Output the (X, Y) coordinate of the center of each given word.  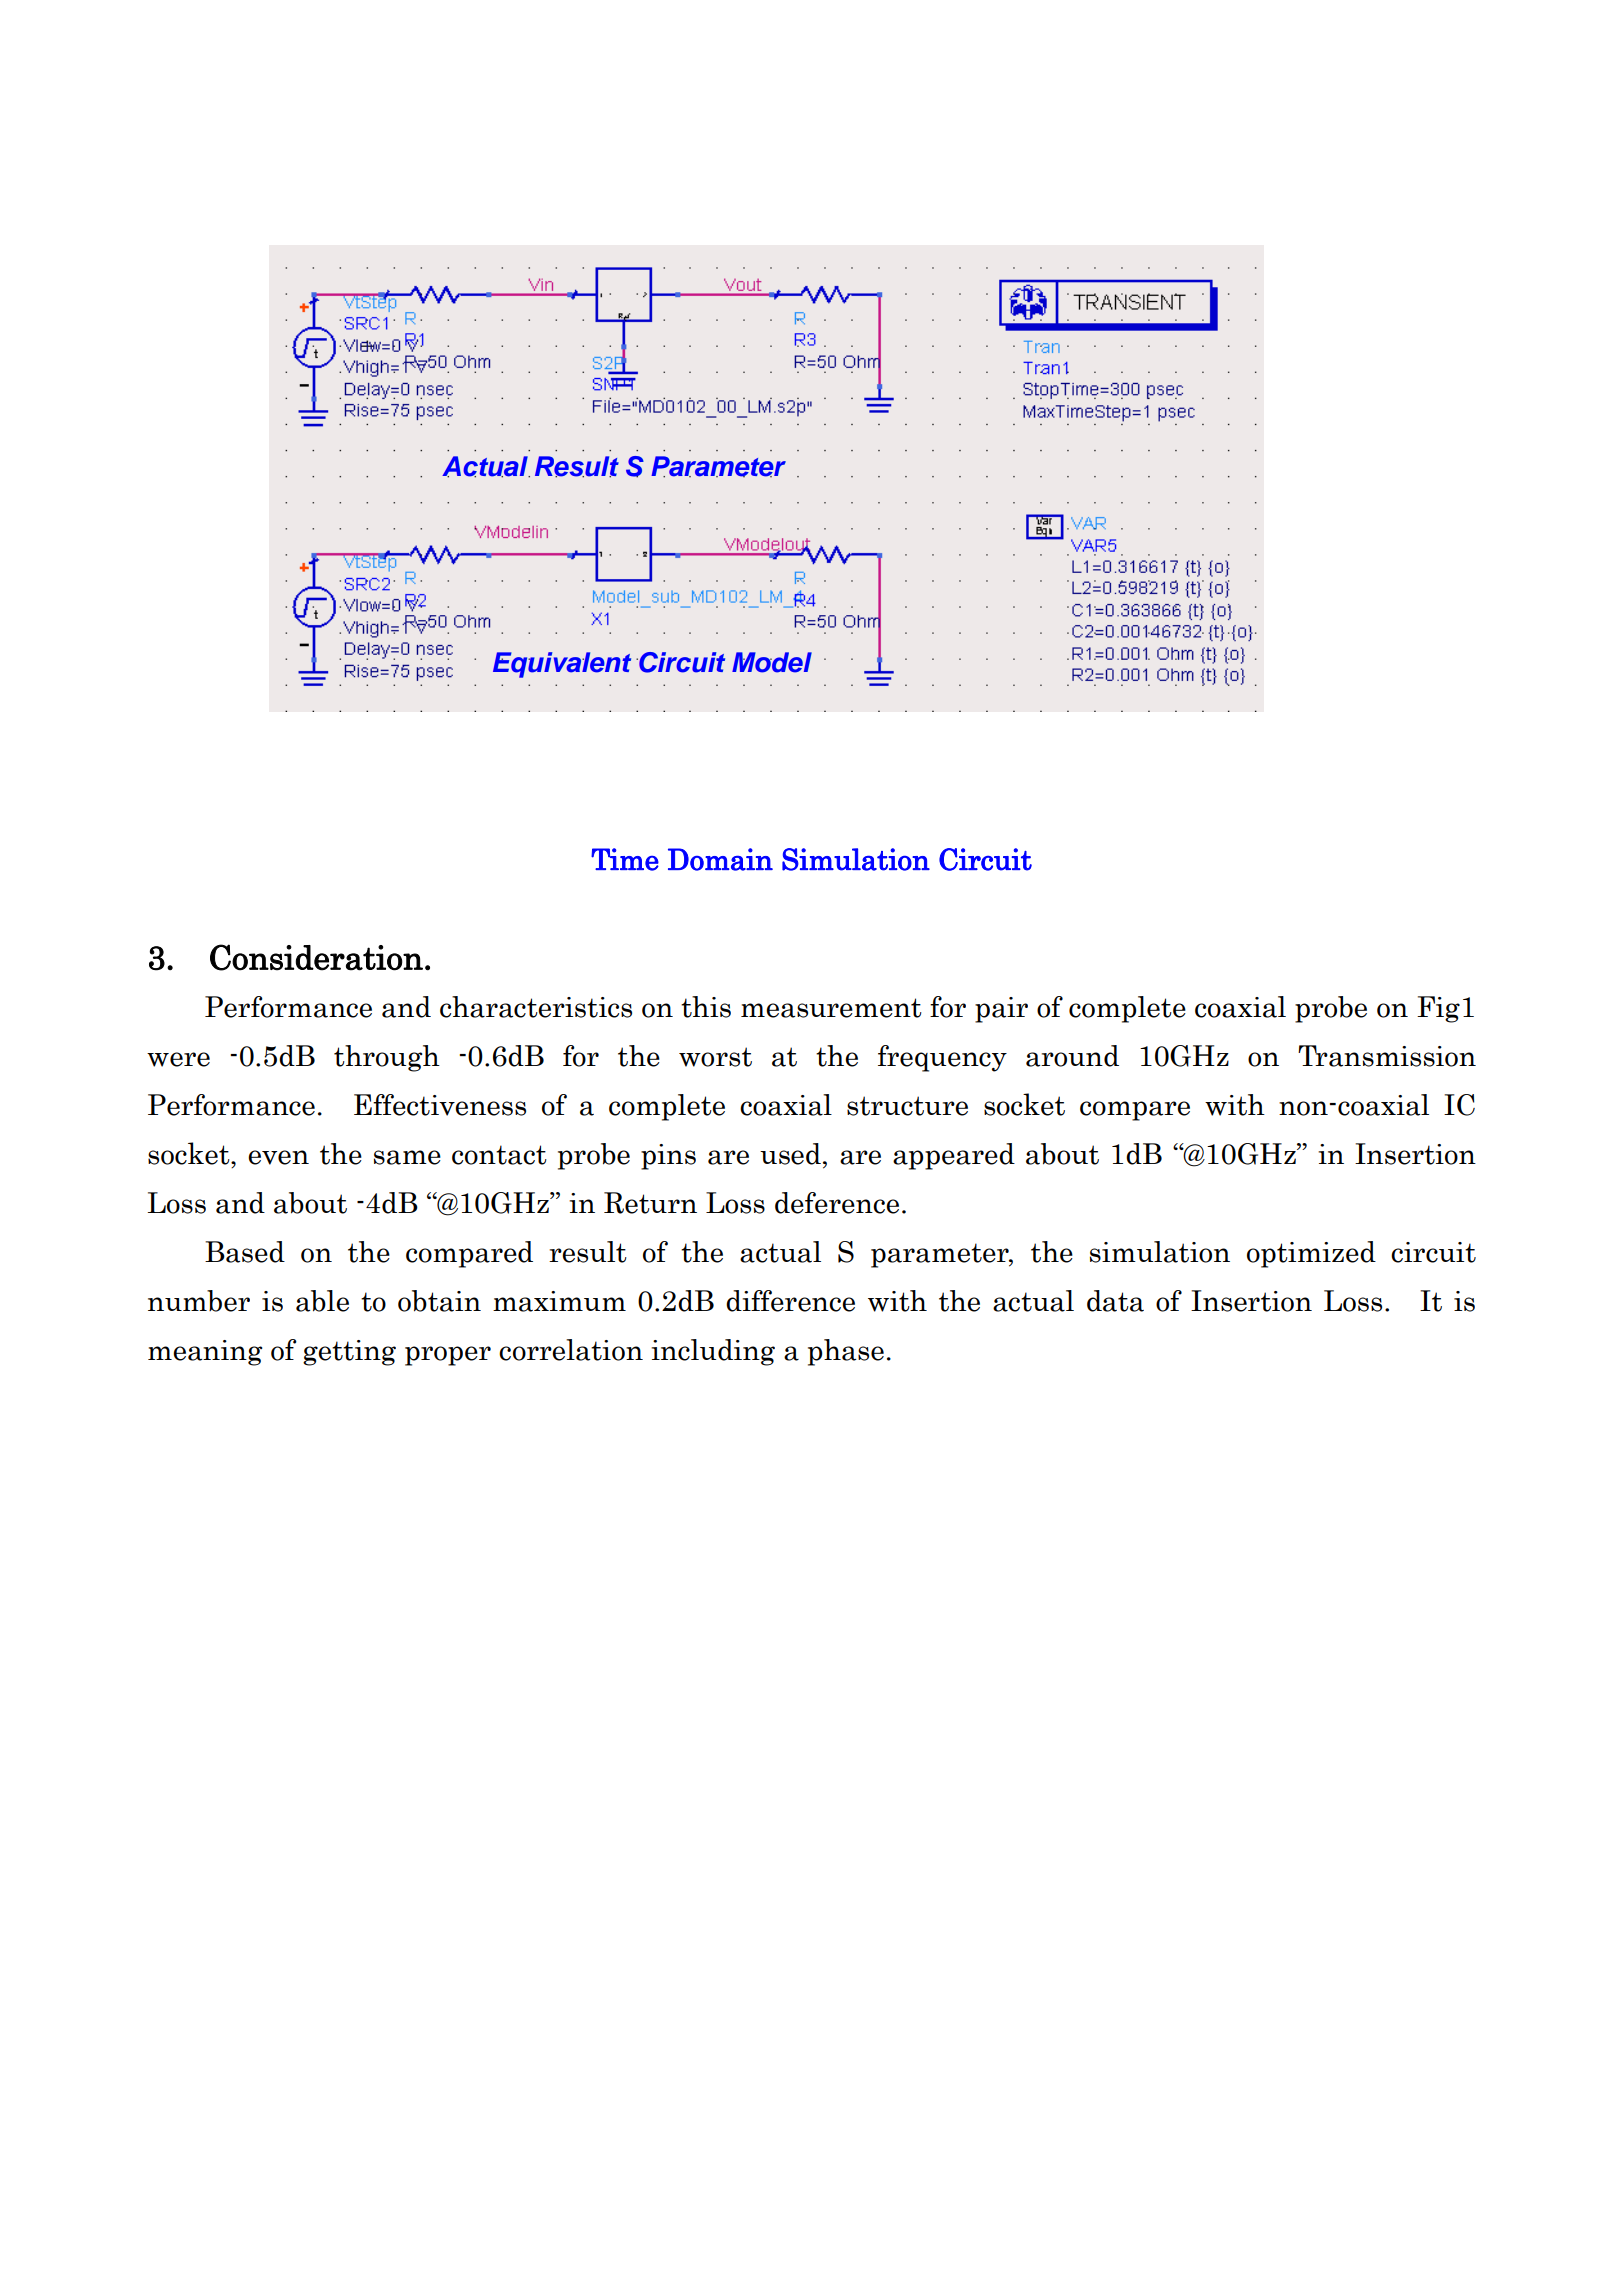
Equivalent (562, 665)
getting (349, 1353)
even (278, 1157)
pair (1001, 1010)
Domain (720, 859)
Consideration (316, 957)
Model (772, 662)
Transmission (1387, 1056)
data (1115, 1301)
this (706, 1007)
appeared (954, 1156)
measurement (831, 1008)
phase (846, 1352)
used (790, 1154)
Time (625, 859)
